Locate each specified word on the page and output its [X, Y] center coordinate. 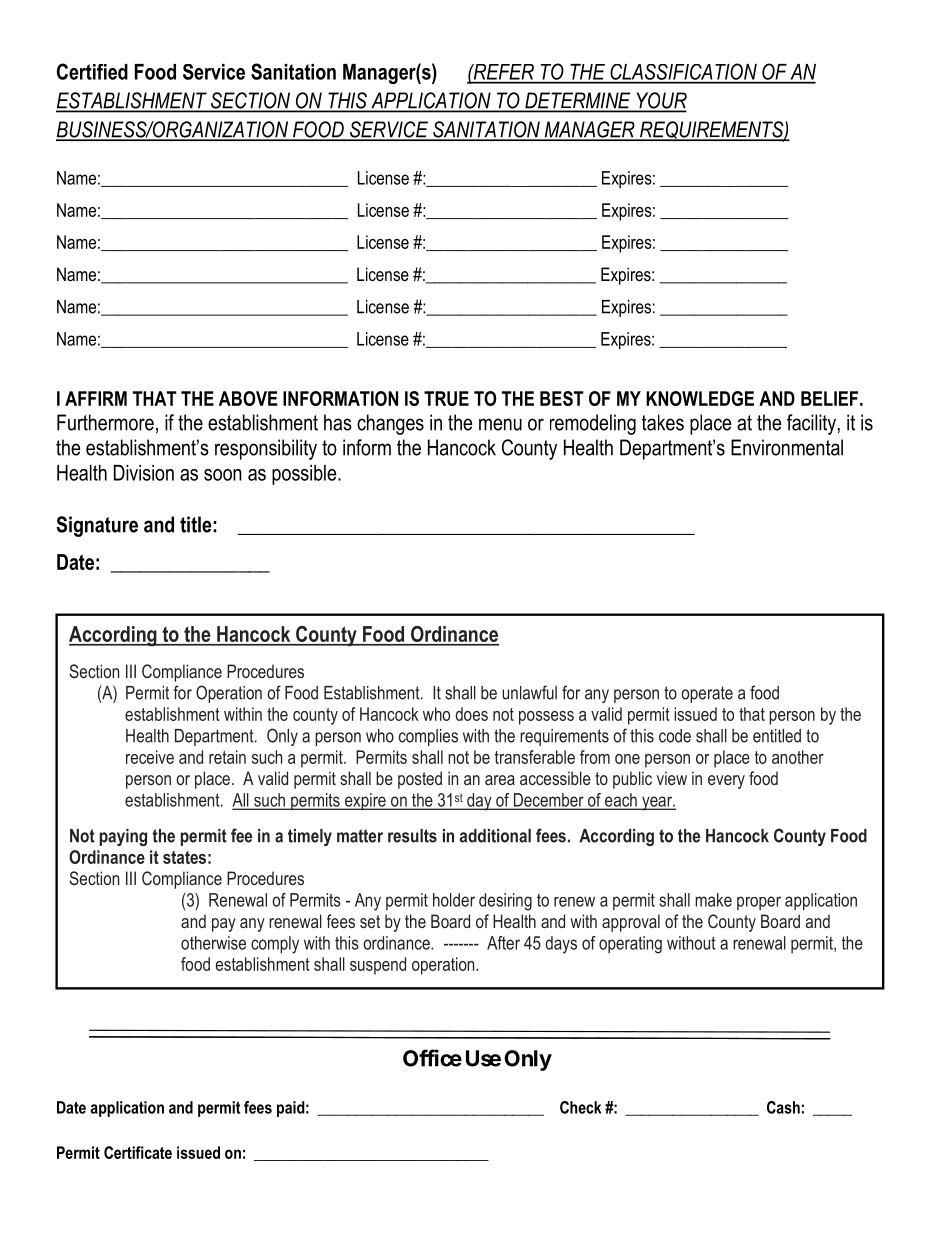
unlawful [529, 692]
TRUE [446, 398]
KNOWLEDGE [700, 398]
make [713, 900]
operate [707, 694]
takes [663, 422]
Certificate [138, 1152]
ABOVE [248, 398]
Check [580, 1107]
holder [454, 900]
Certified [92, 71]
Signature [97, 526]
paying [123, 837]
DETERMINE [578, 101]
